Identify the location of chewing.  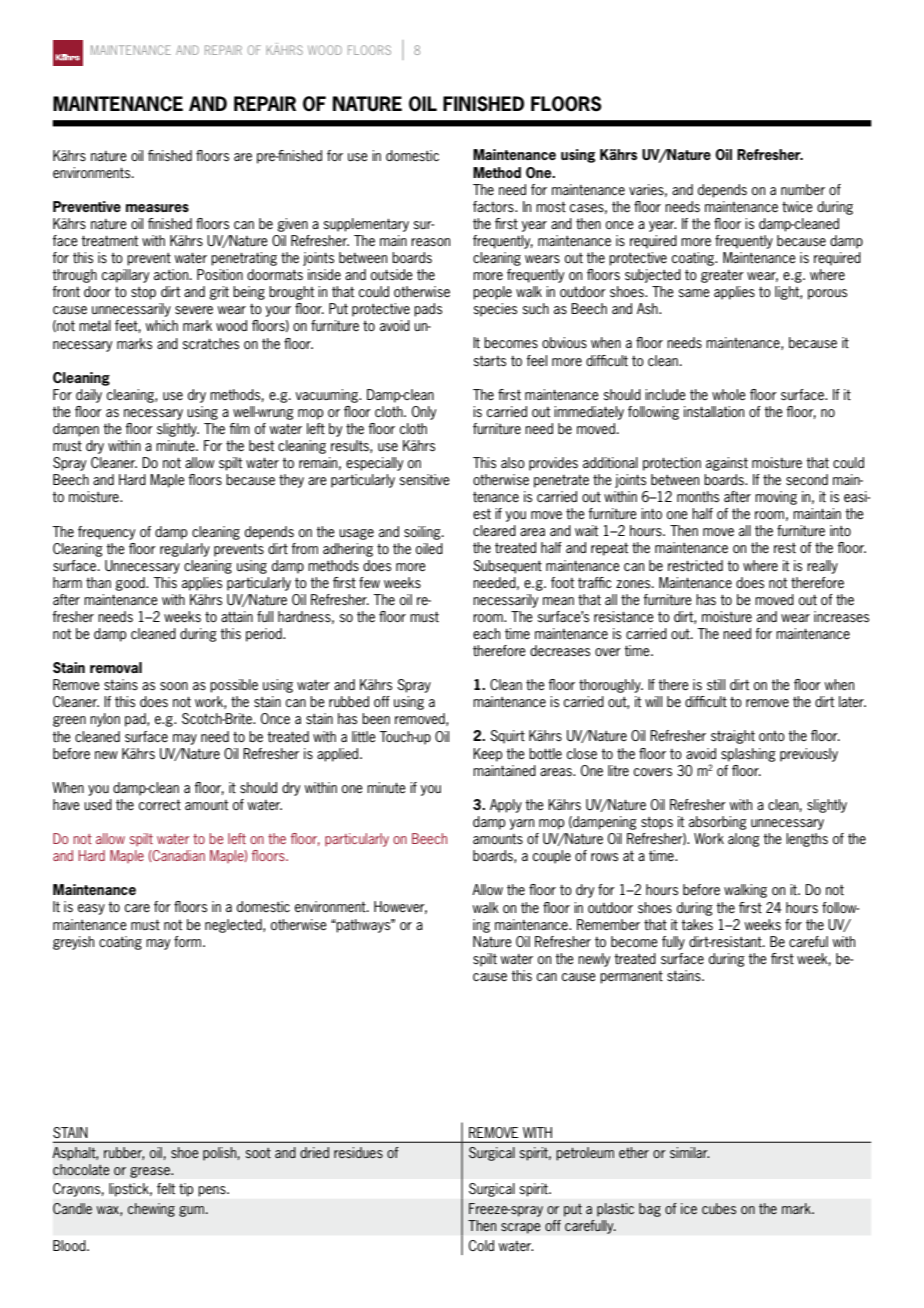
(151, 1210).
